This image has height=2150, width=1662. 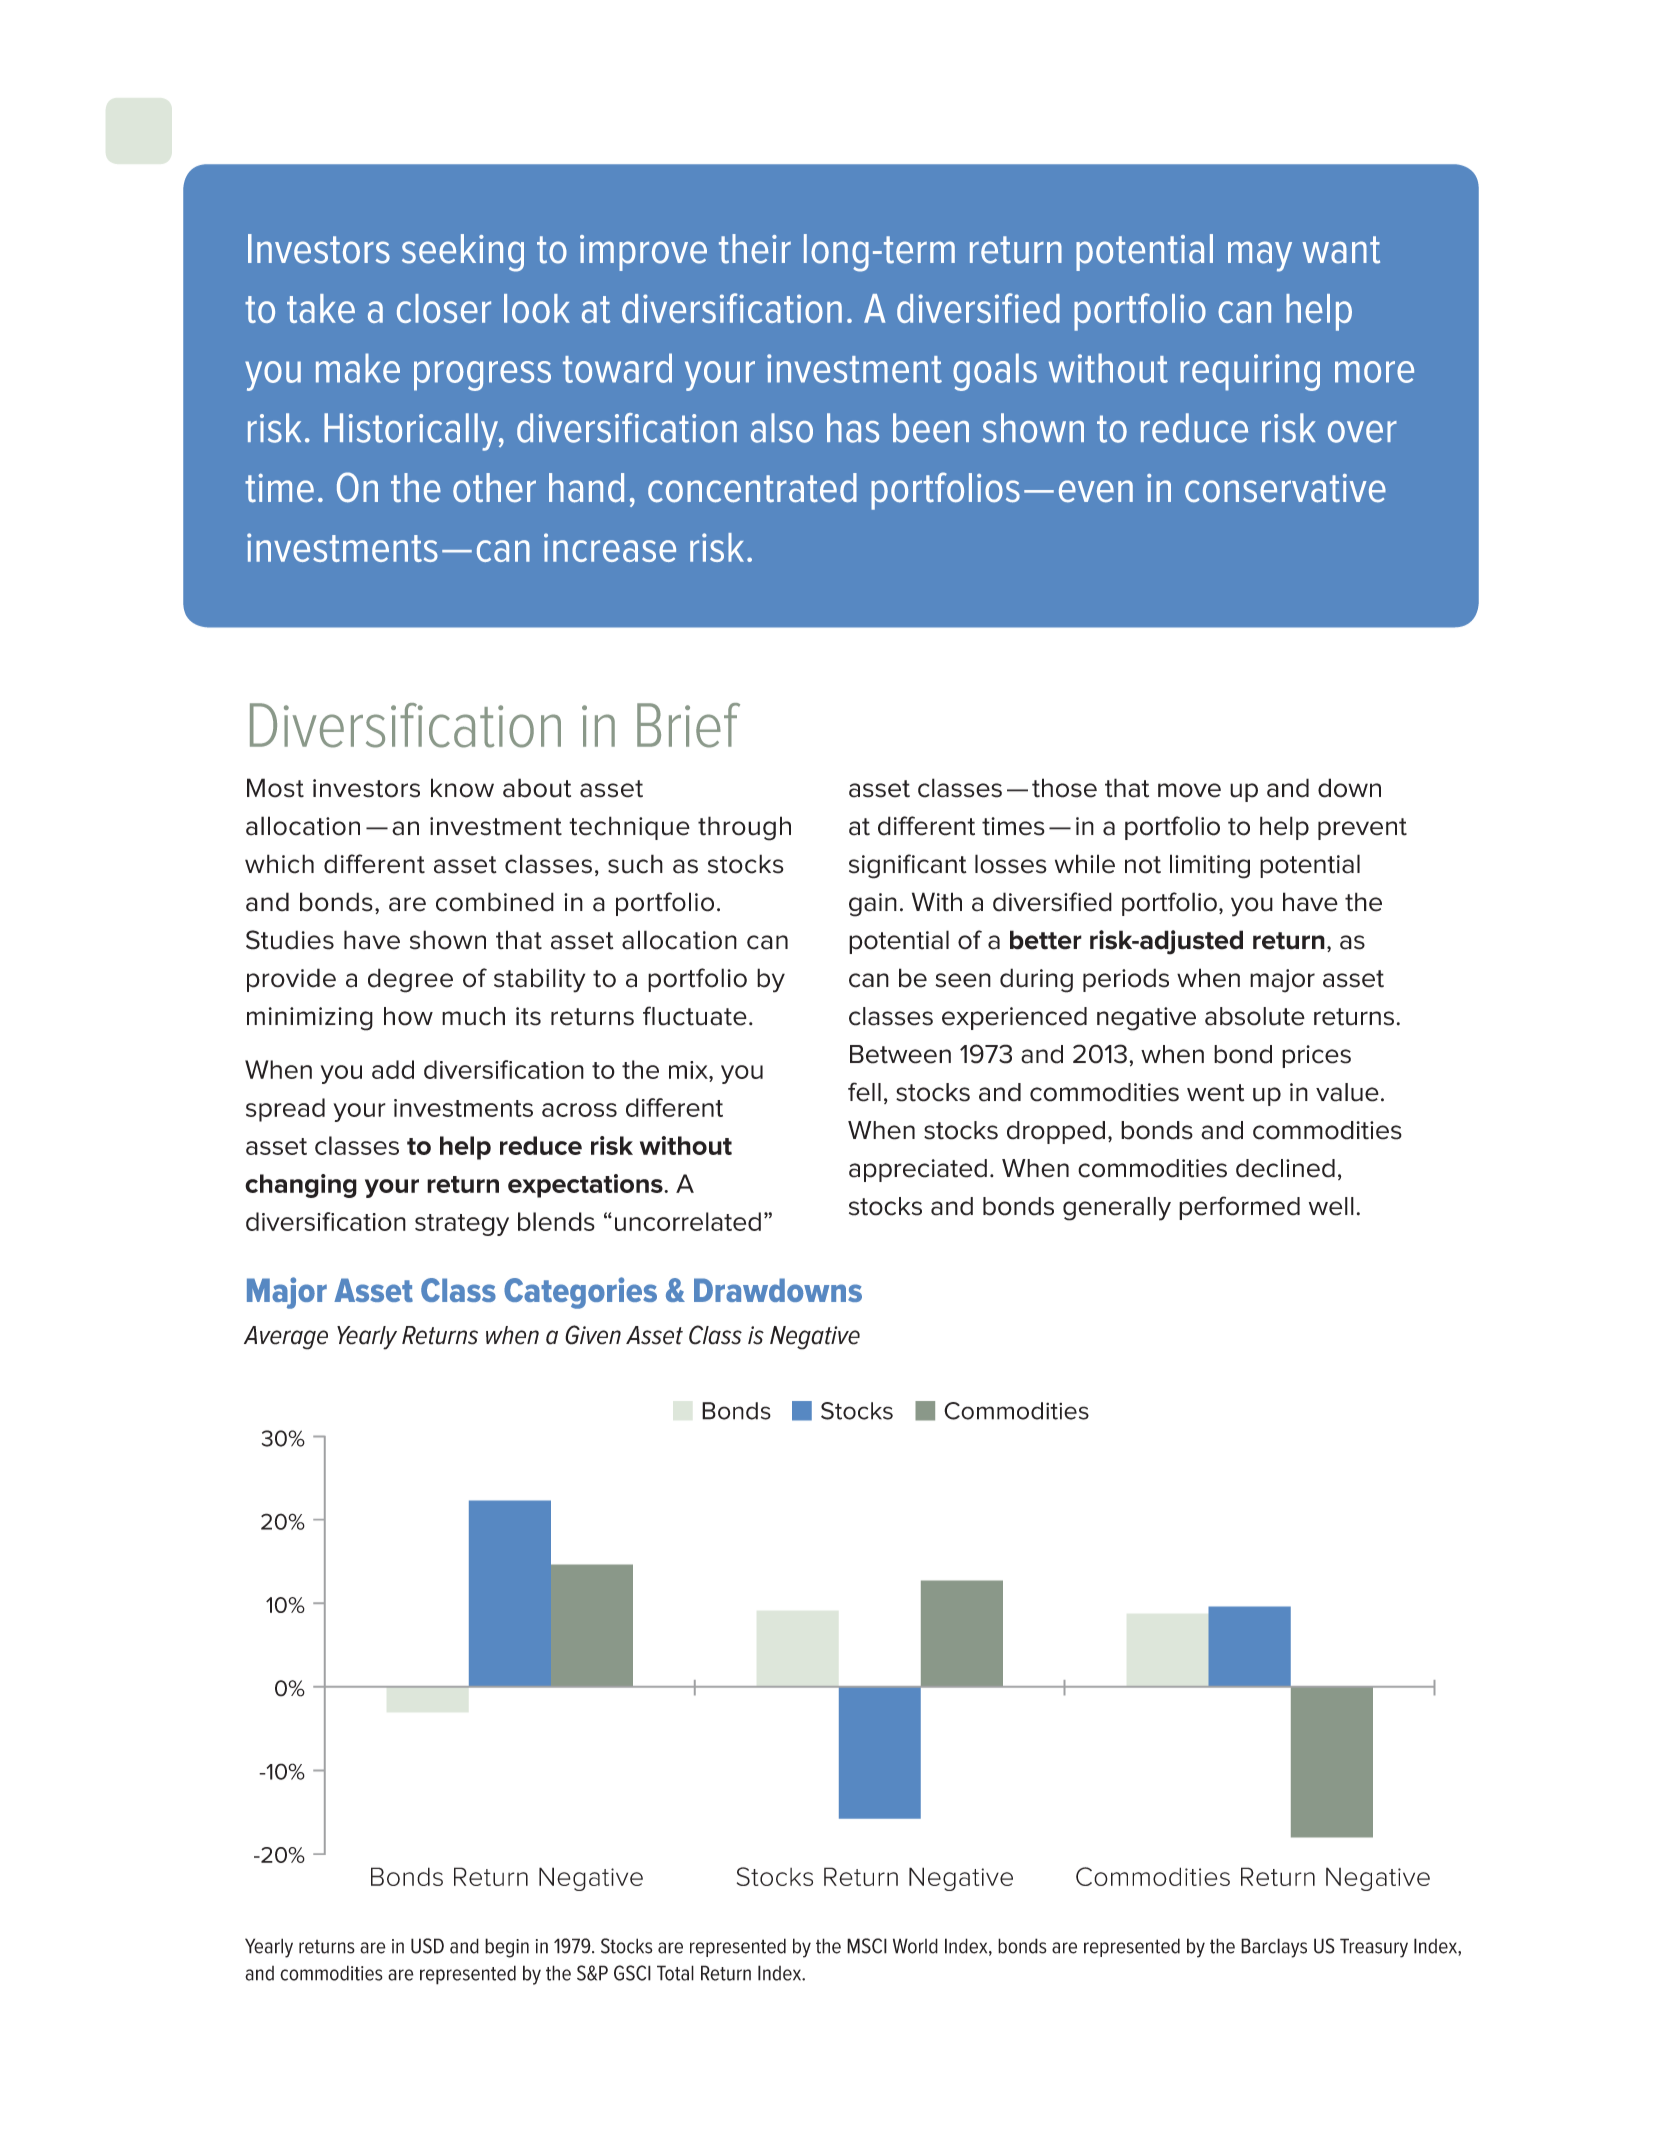 What do you see at coordinates (1260, 256) in the image?
I see `may` at bounding box center [1260, 256].
